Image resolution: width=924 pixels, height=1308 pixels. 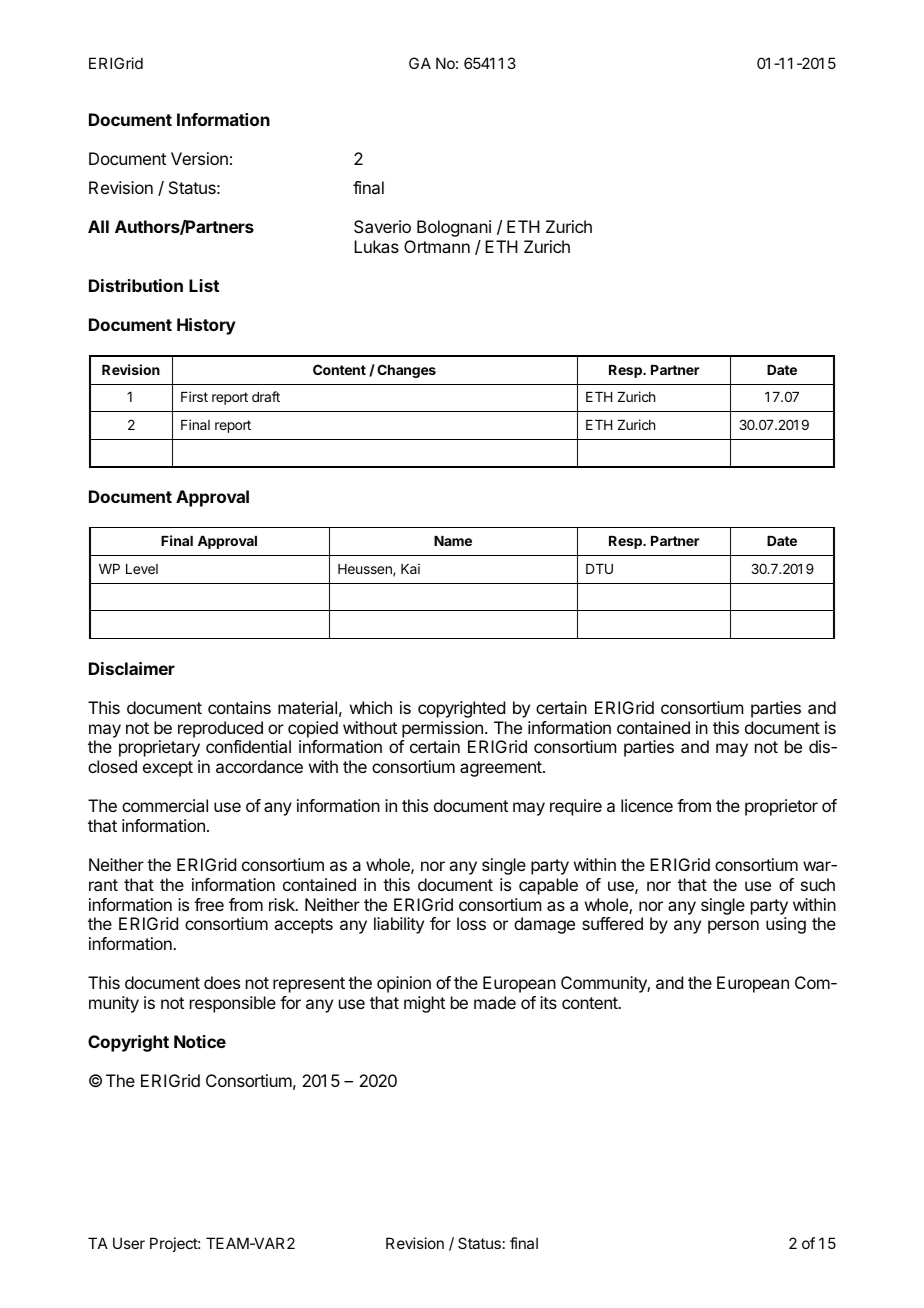 I want to click on Kai, so click(x=410, y=568).
